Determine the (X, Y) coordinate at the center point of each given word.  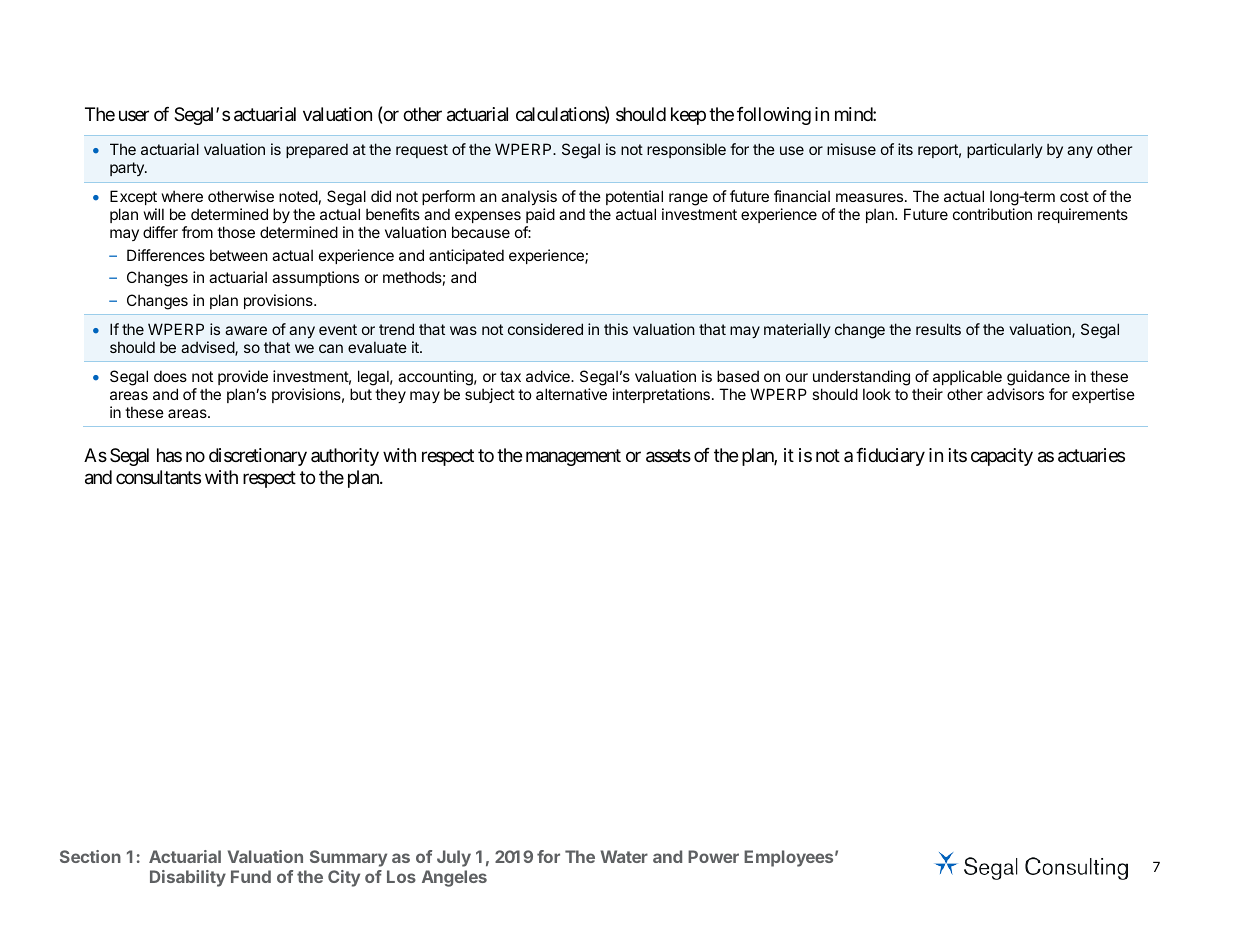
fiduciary (890, 457)
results (938, 329)
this (616, 329)
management (573, 457)
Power (713, 856)
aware (246, 330)
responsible (686, 150)
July (454, 858)
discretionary (258, 457)
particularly (1005, 150)
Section (90, 856)
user (134, 115)
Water (624, 856)
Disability (188, 878)
